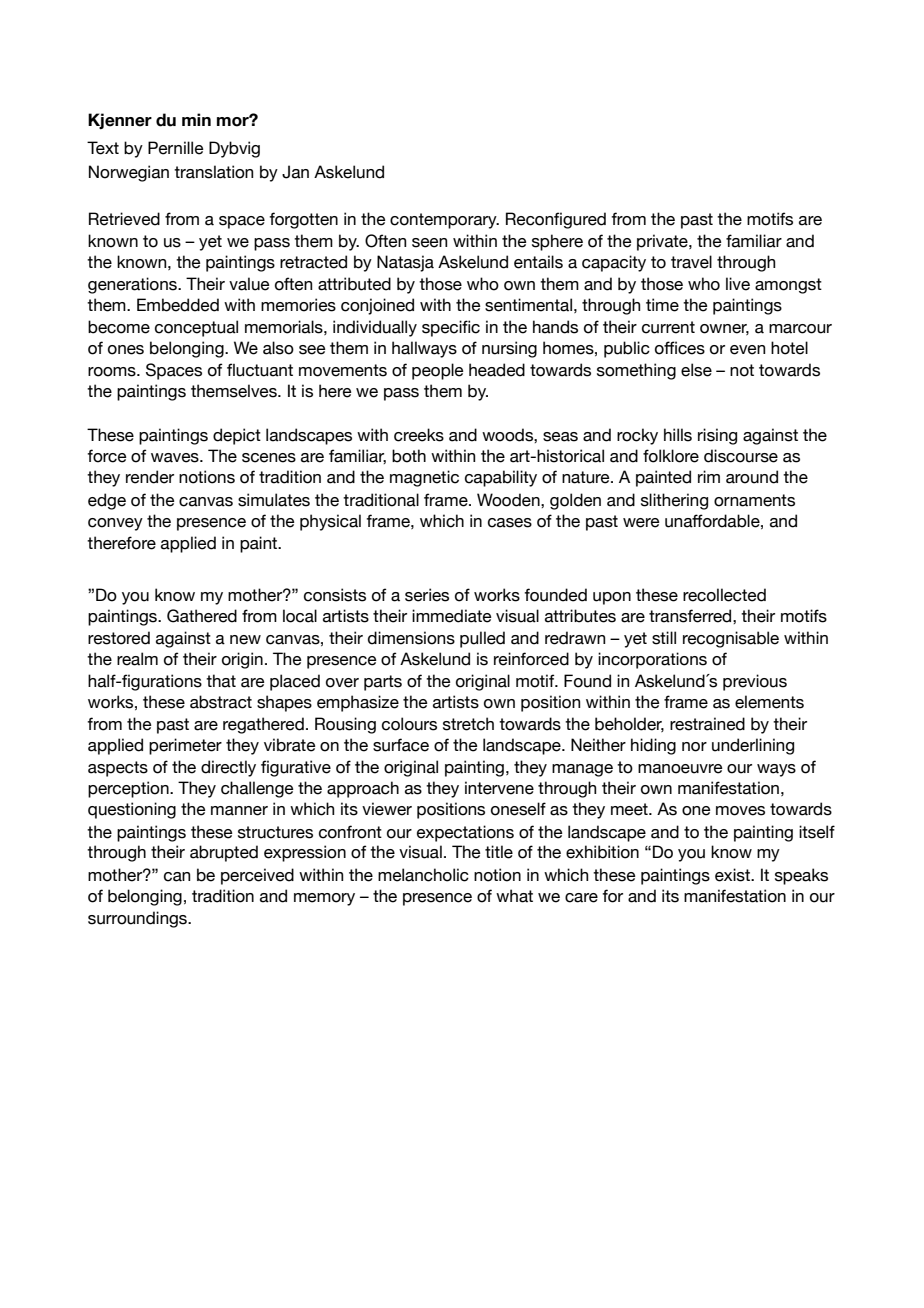  What do you see at coordinates (444, 221) in the screenshot?
I see `contemporary` at bounding box center [444, 221].
